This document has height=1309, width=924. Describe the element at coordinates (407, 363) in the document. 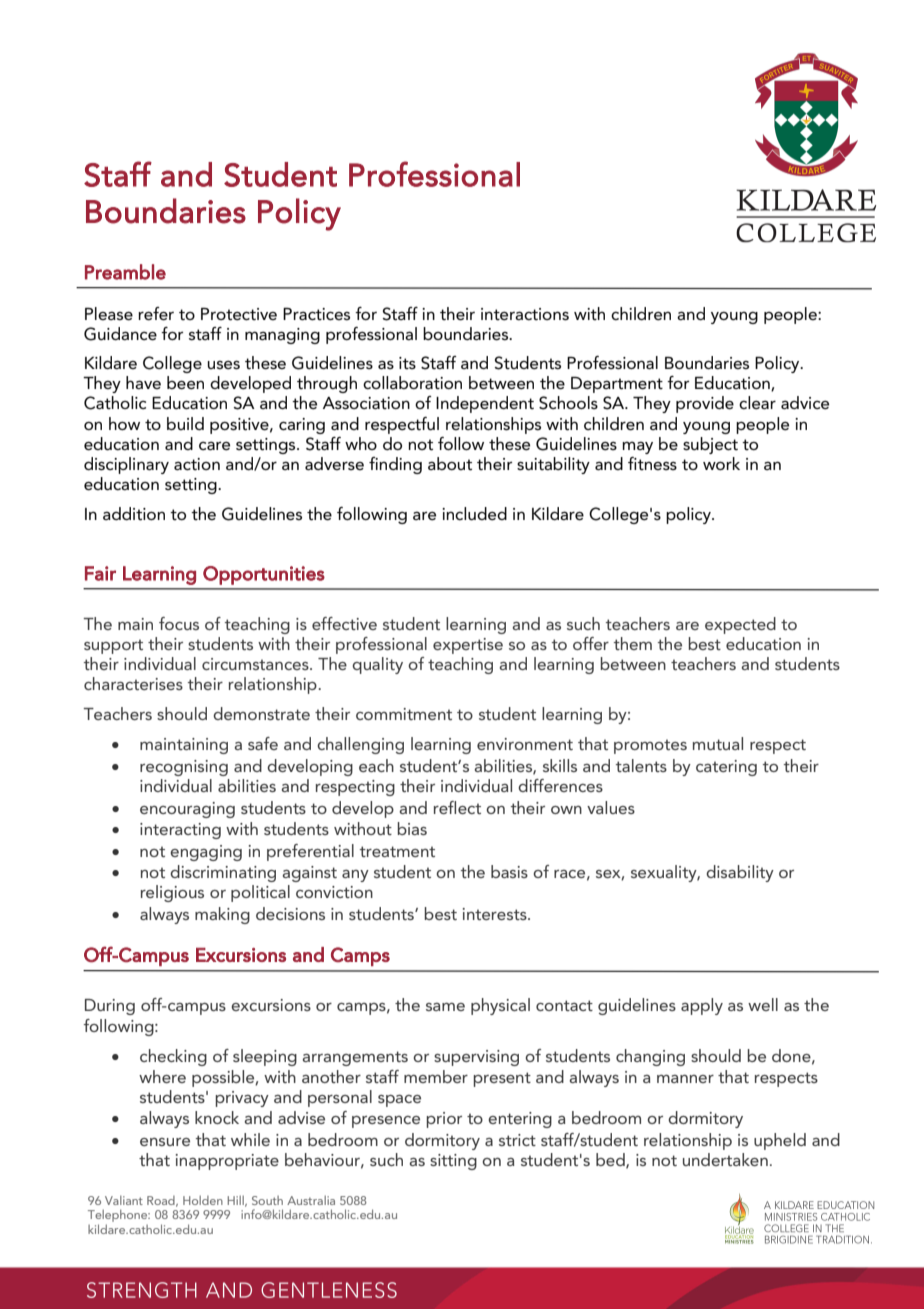

I see `its` at that location.
